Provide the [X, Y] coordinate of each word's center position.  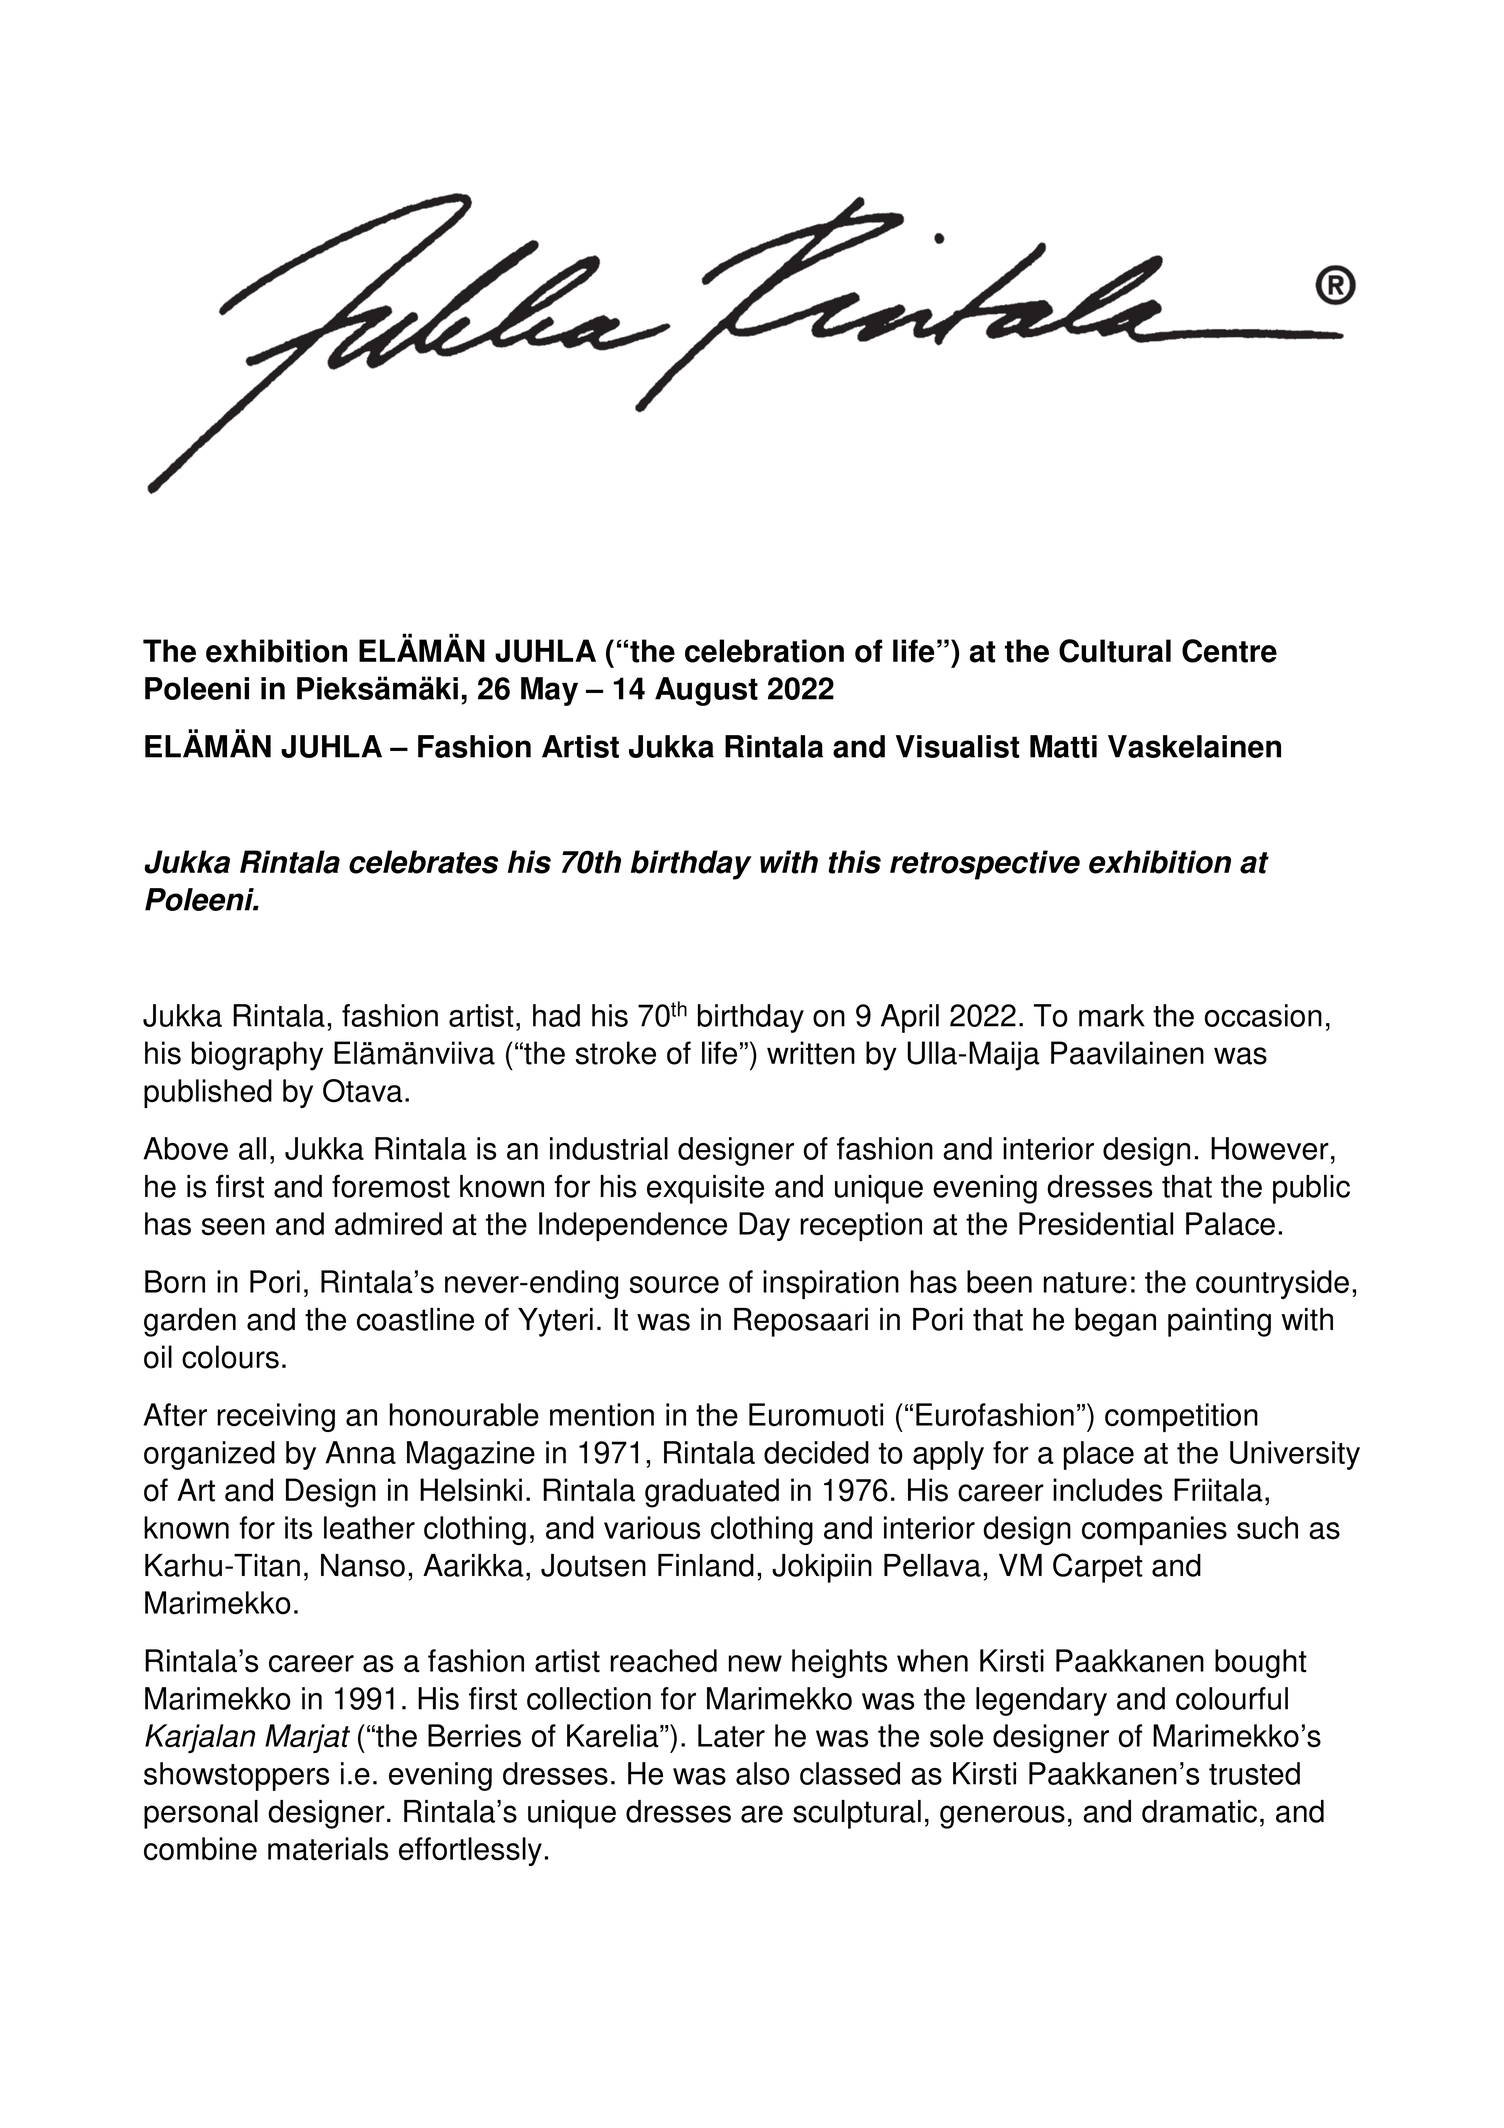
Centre [1229, 651]
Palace [1230, 1224]
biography [257, 1056]
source [674, 1285]
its [298, 1528]
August [706, 691]
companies [1154, 1530]
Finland [706, 1565]
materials [328, 1849]
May [549, 691]
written [811, 1053]
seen [233, 1227]
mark [1112, 1015]
